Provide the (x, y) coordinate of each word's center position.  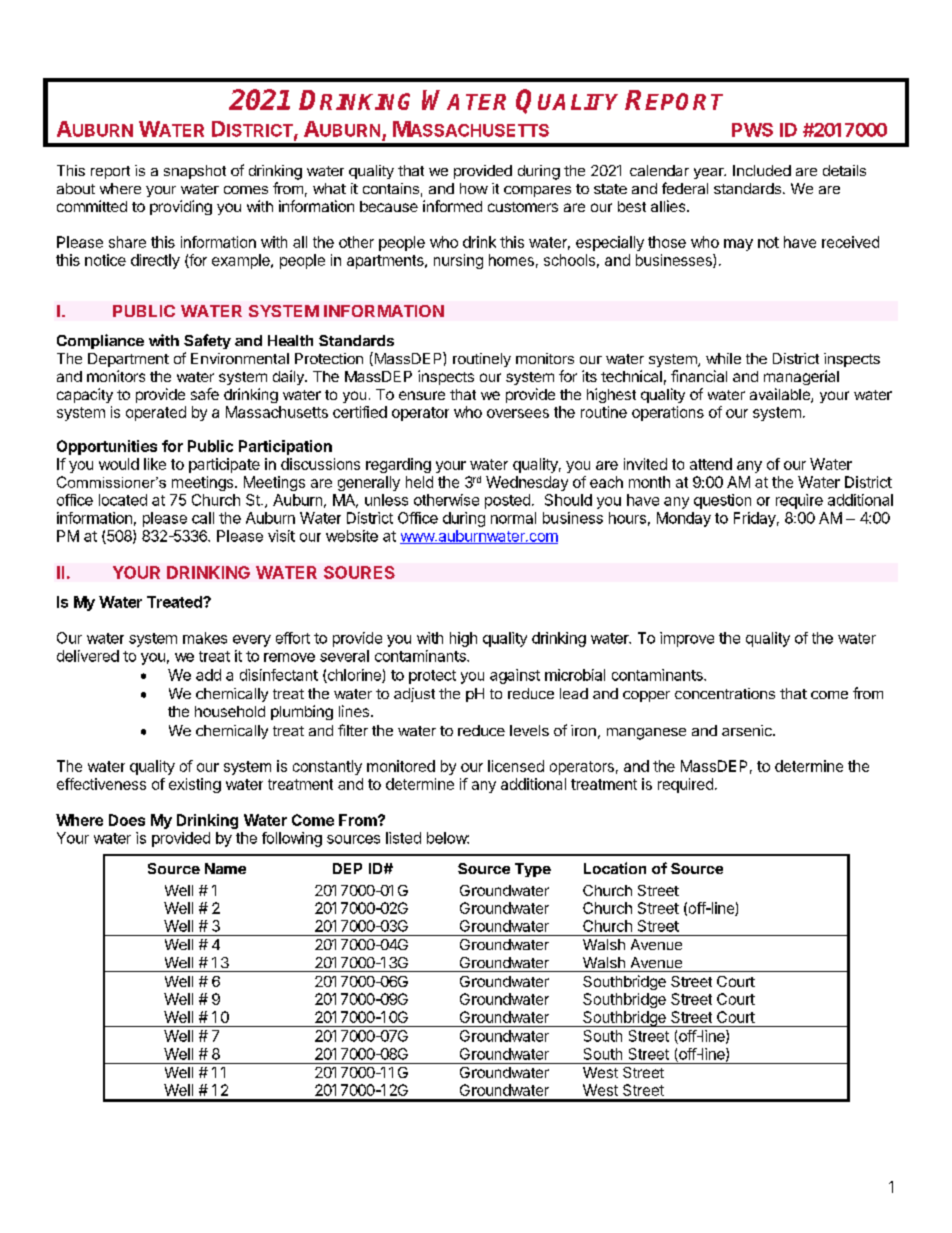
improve (687, 639)
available (781, 395)
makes (205, 638)
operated (156, 413)
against (515, 676)
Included (762, 170)
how (474, 188)
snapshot (195, 172)
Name (225, 868)
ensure (422, 395)
